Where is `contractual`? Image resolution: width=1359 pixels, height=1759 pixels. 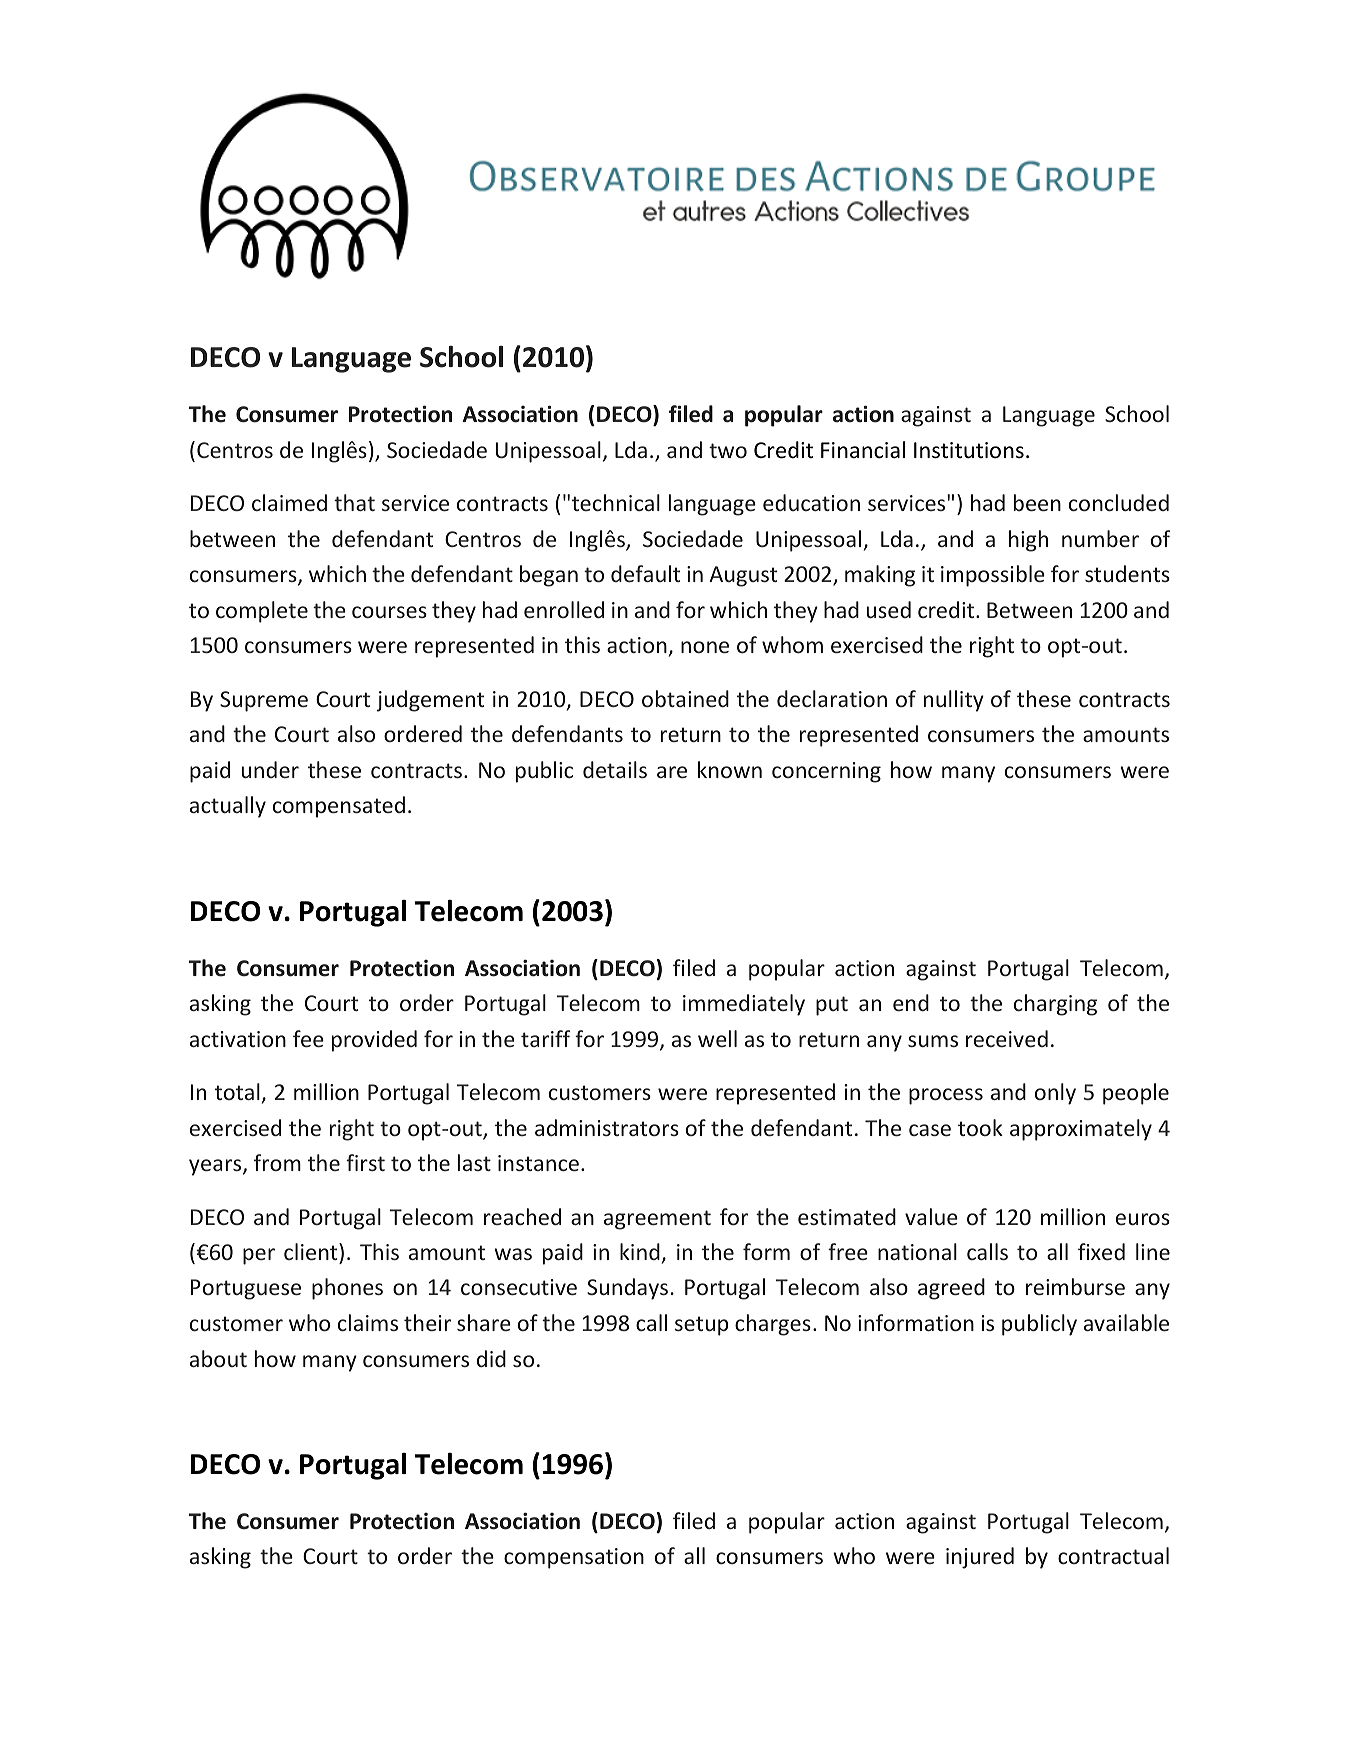
contractual is located at coordinates (1113, 1555).
